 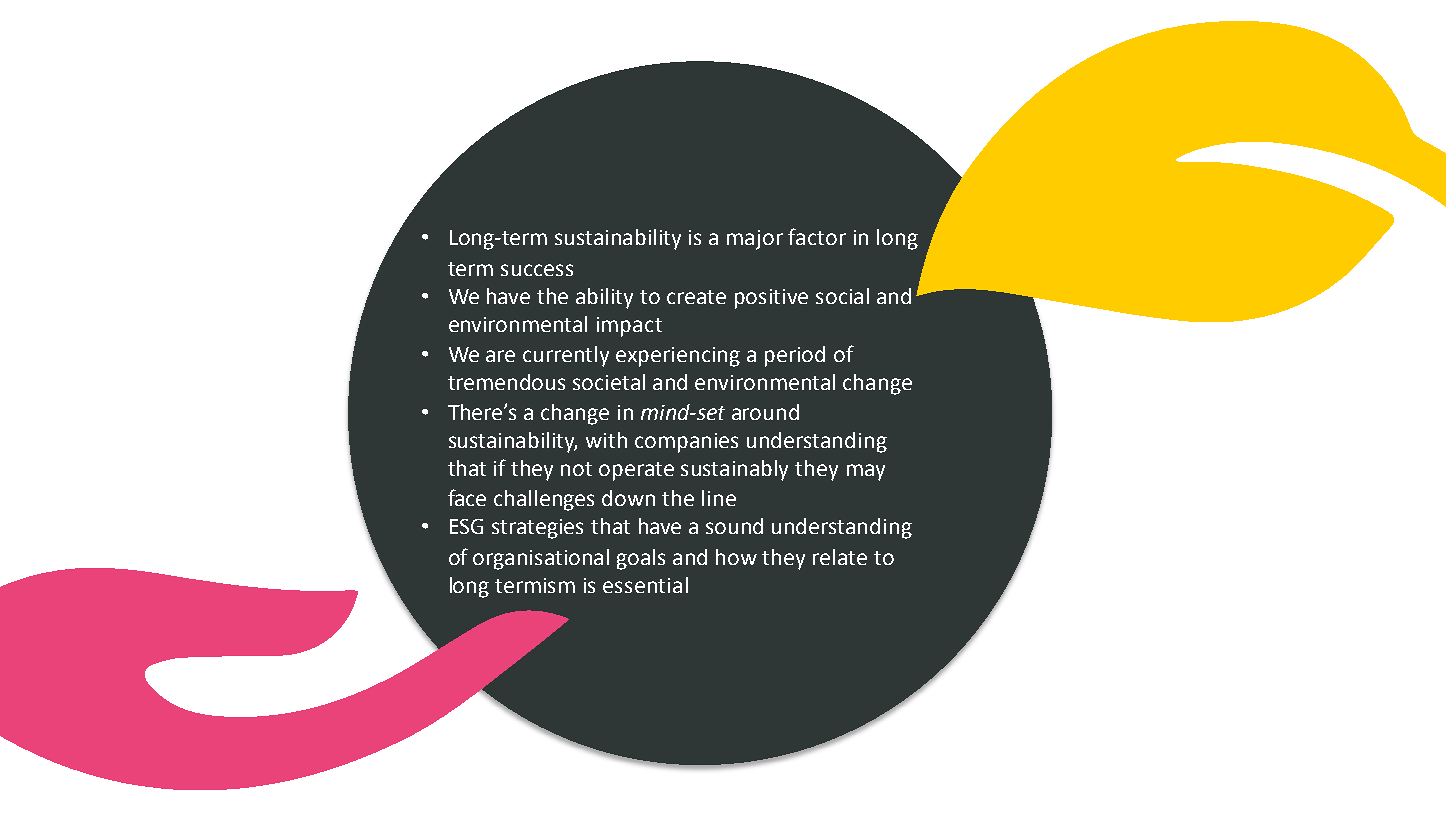 What do you see at coordinates (506, 382) in the image?
I see `tremendous` at bounding box center [506, 382].
